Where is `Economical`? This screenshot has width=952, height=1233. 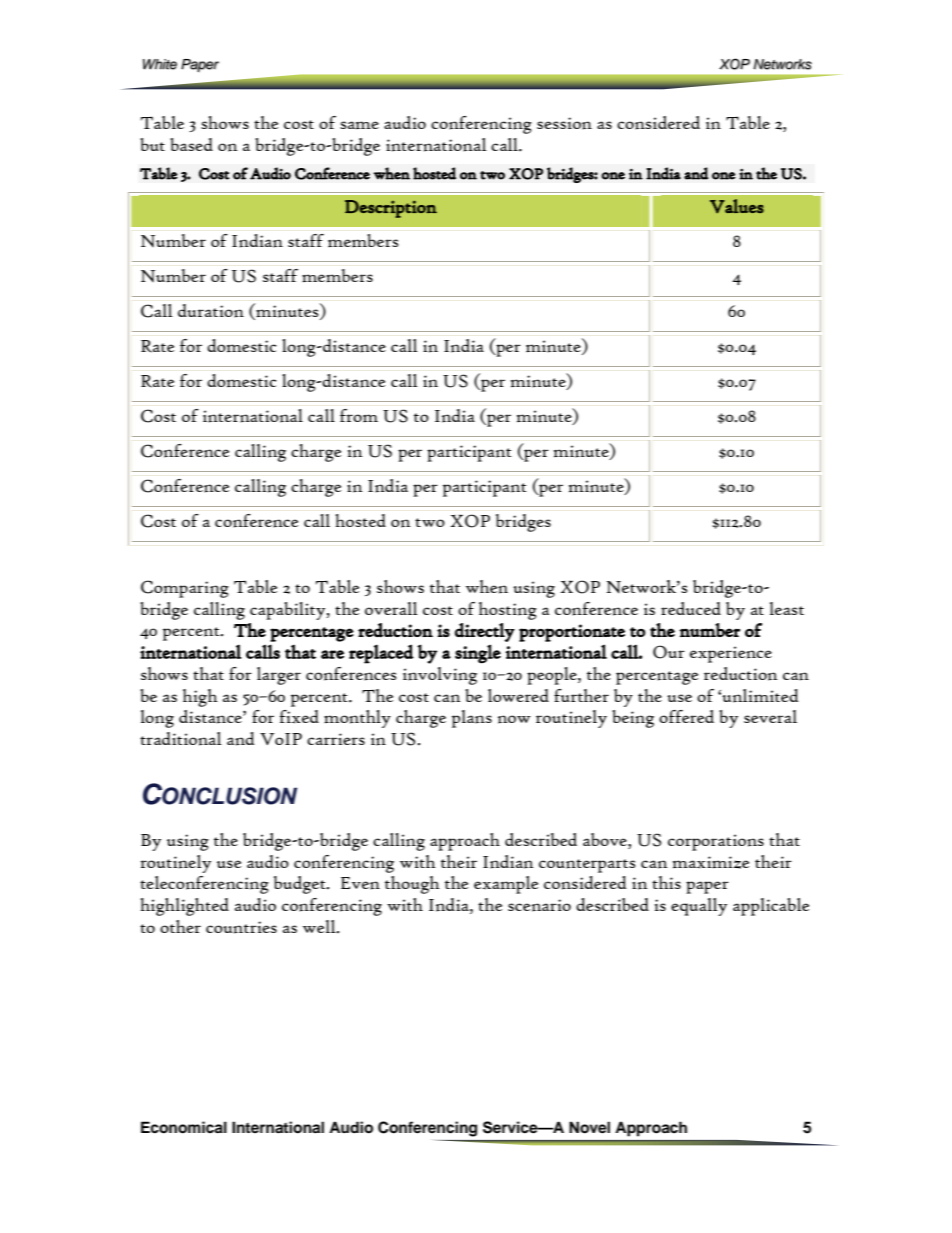 Economical is located at coordinates (184, 1127).
